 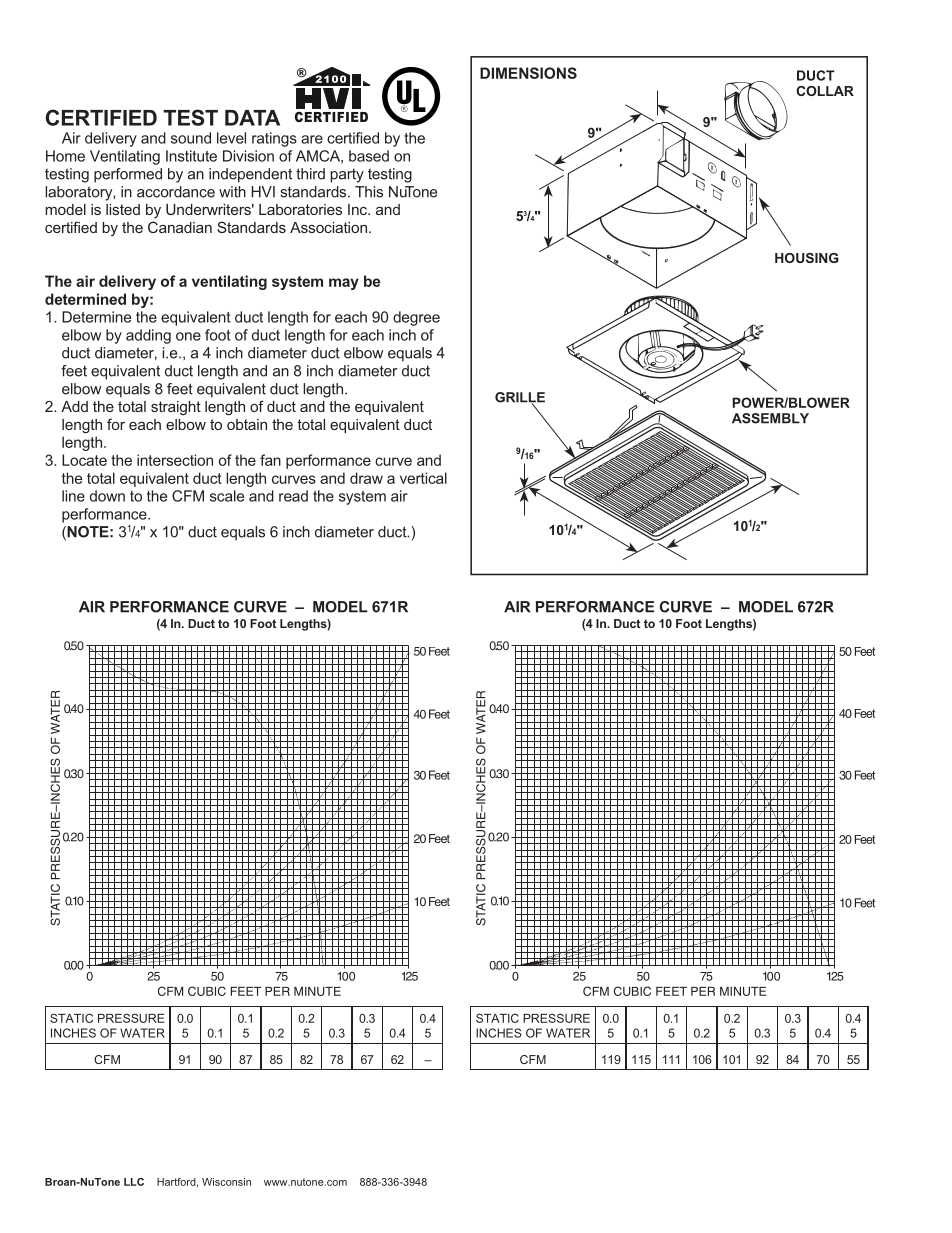 What do you see at coordinates (528, 73) in the screenshot?
I see `DIMENSIONS` at bounding box center [528, 73].
